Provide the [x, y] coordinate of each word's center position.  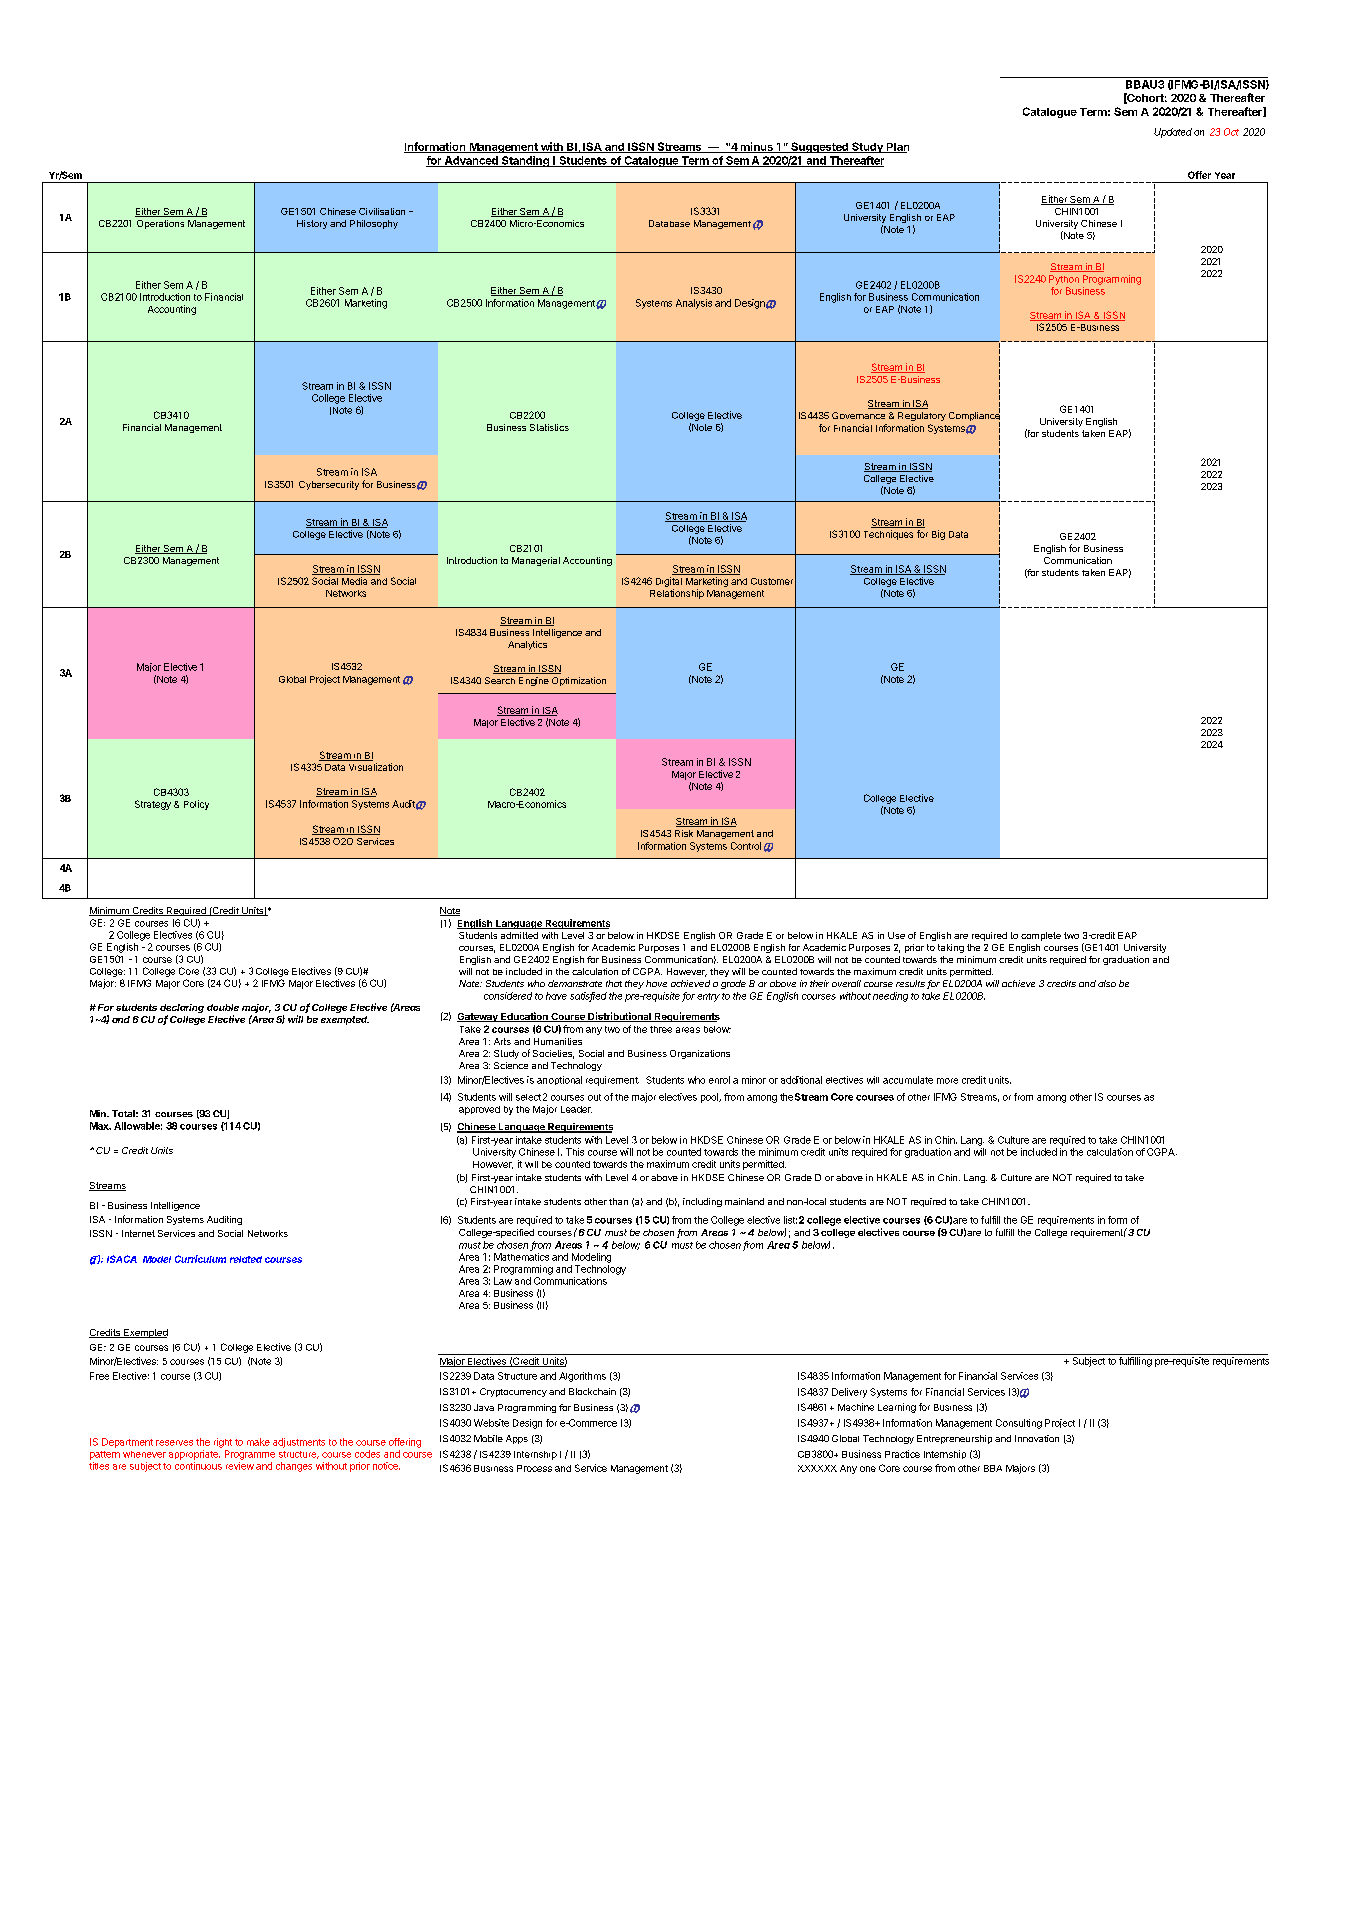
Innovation [1037, 1438]
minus [756, 147]
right [223, 1443]
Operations [160, 224]
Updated [1173, 133]
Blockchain [592, 1391]
